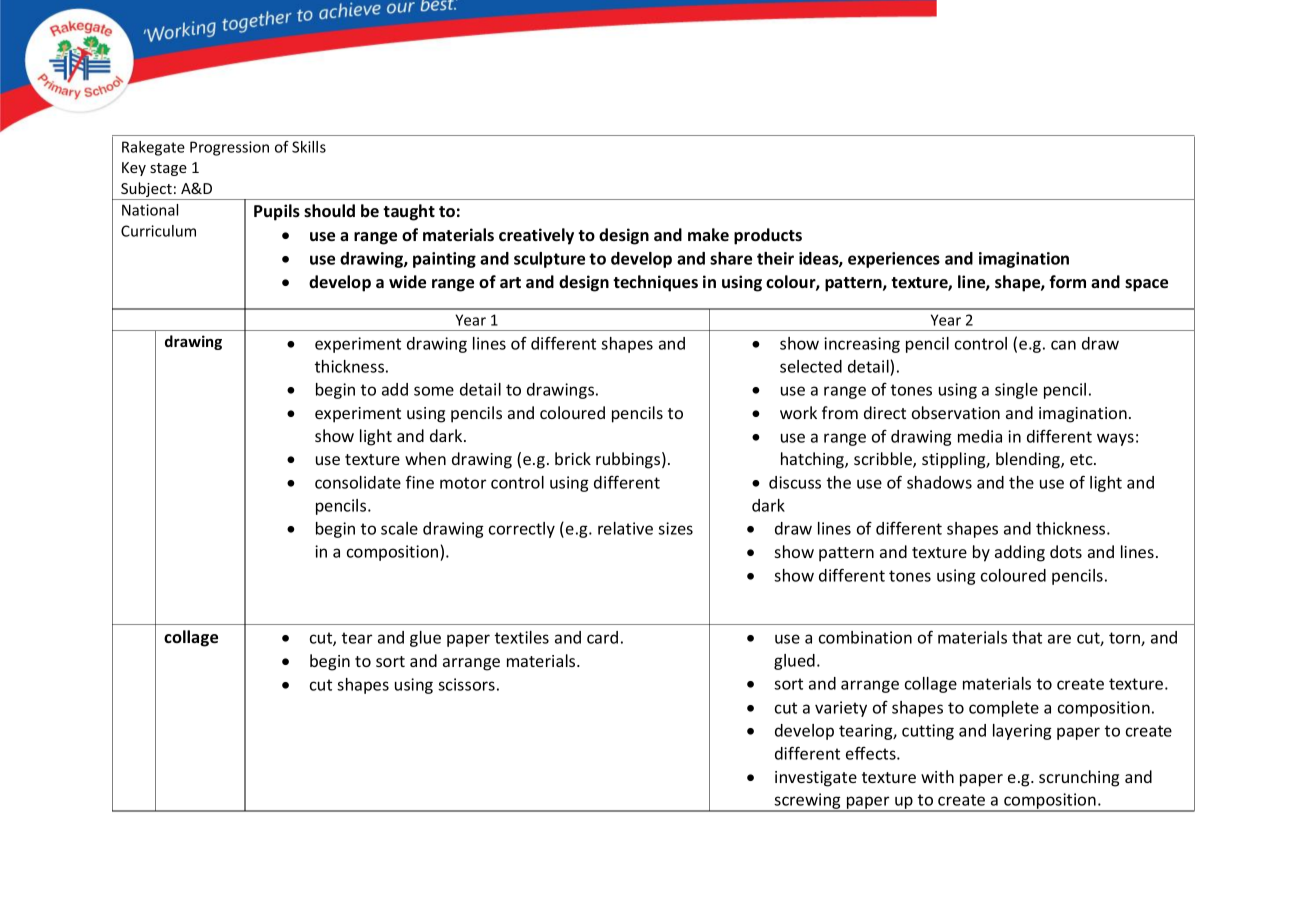 Image resolution: width=1308 pixels, height=924 pixels. Describe the element at coordinates (1029, 460) in the document. I see `blending` at that location.
